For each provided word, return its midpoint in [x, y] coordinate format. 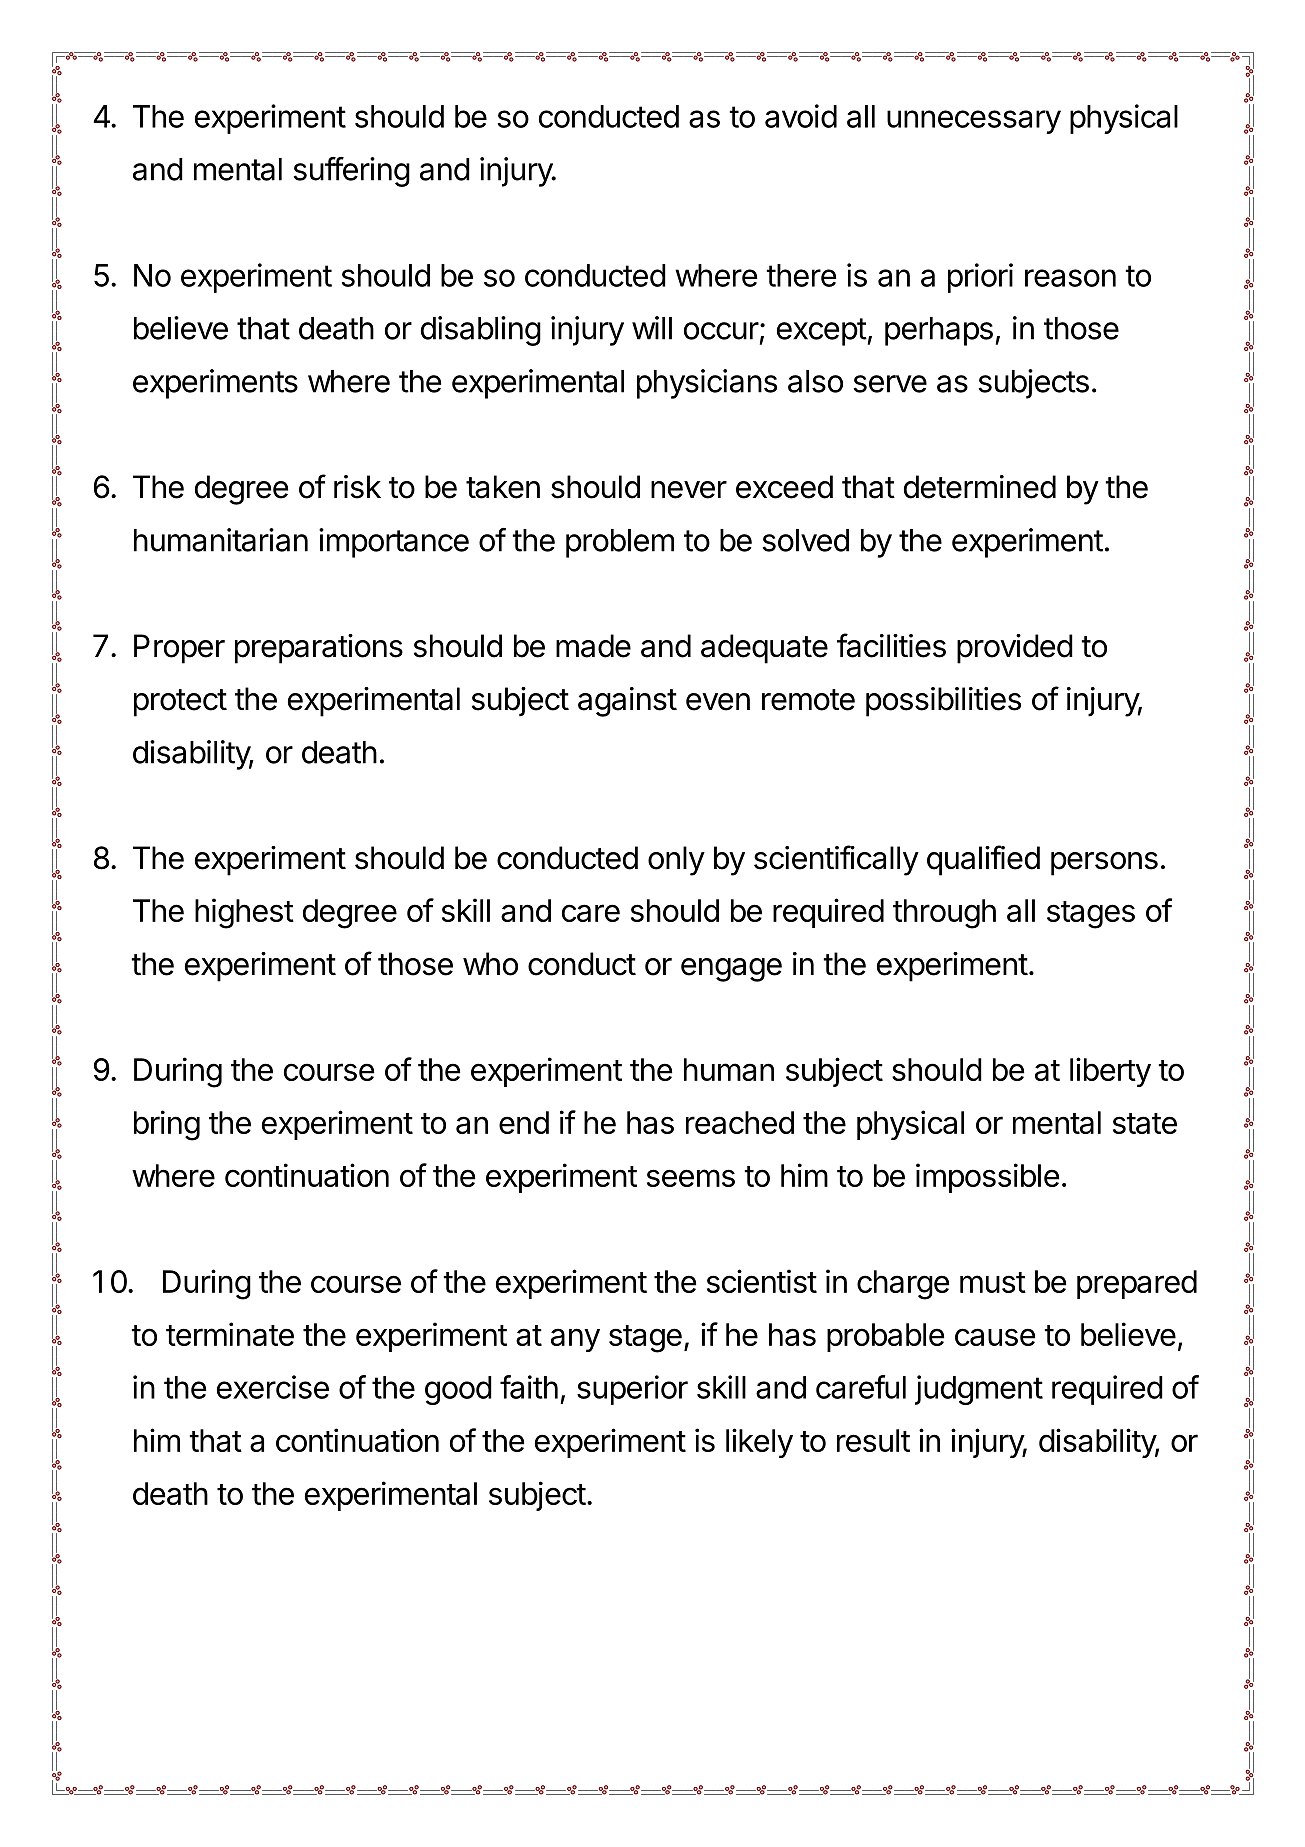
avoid [801, 116]
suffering [352, 172]
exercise [273, 1387]
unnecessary [974, 122]
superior [632, 1390]
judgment [979, 1390]
